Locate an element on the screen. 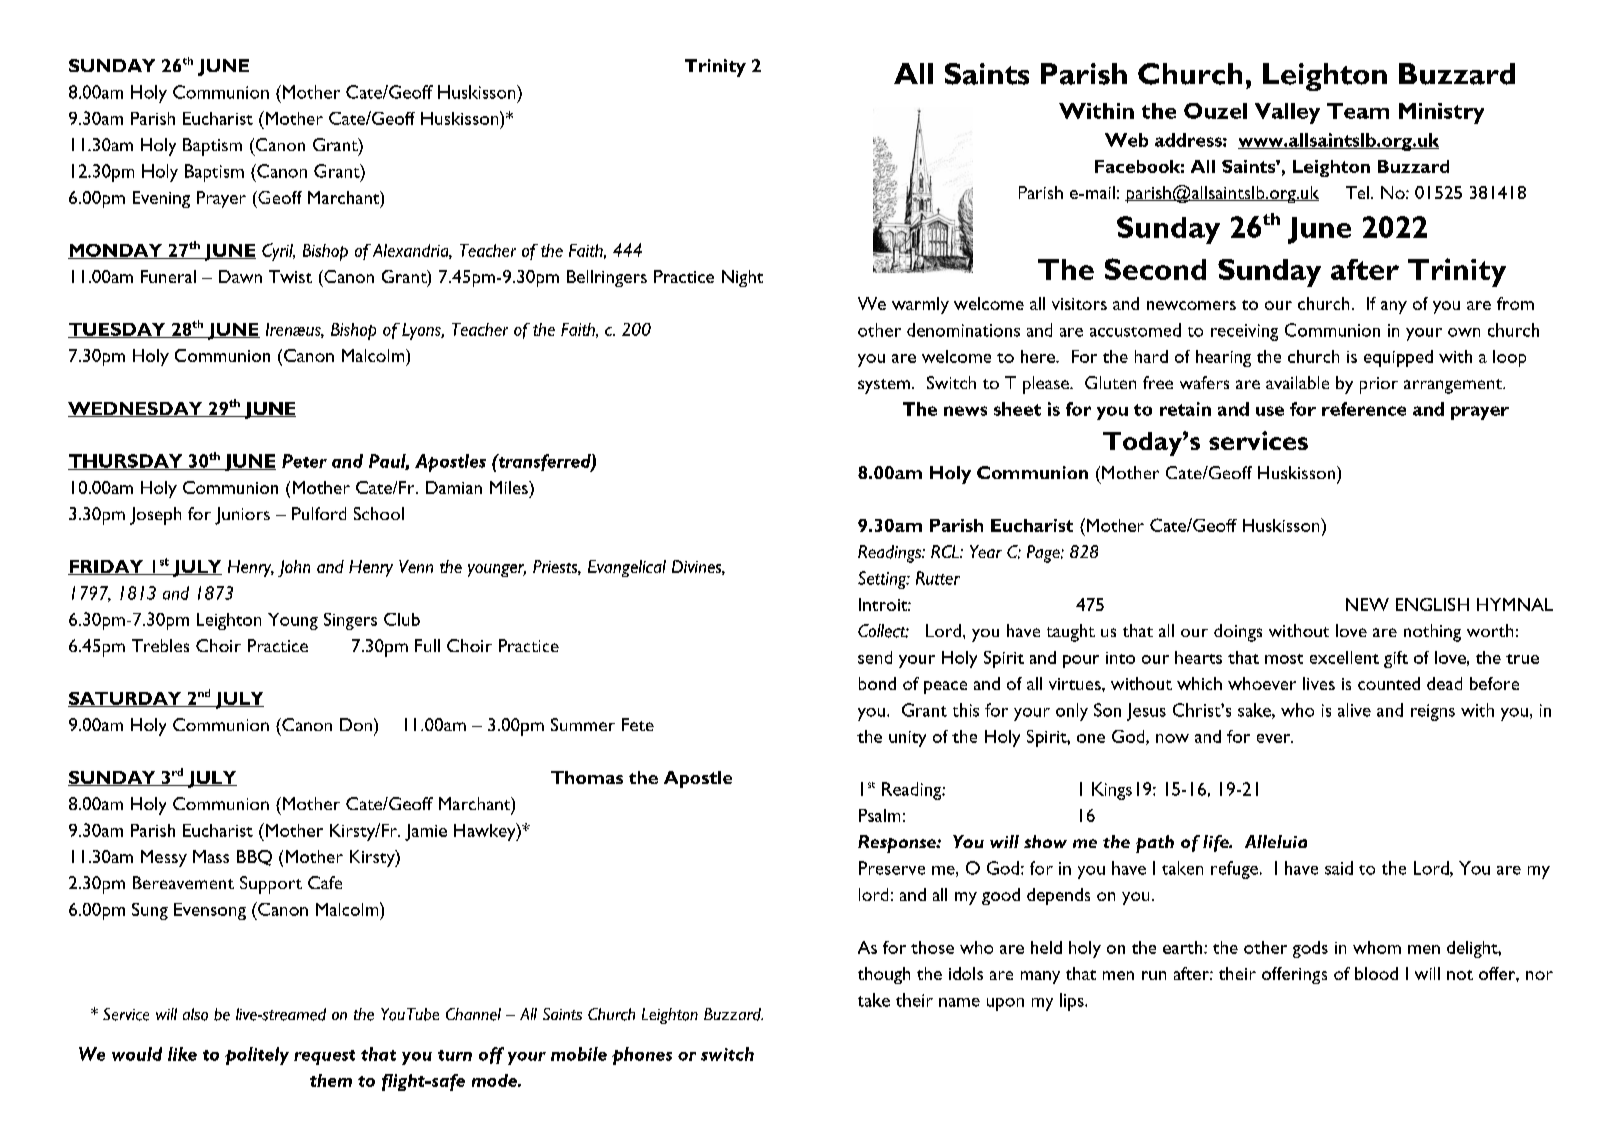 This screenshot has width=1622, height=1147. own is located at coordinates (1464, 332).
